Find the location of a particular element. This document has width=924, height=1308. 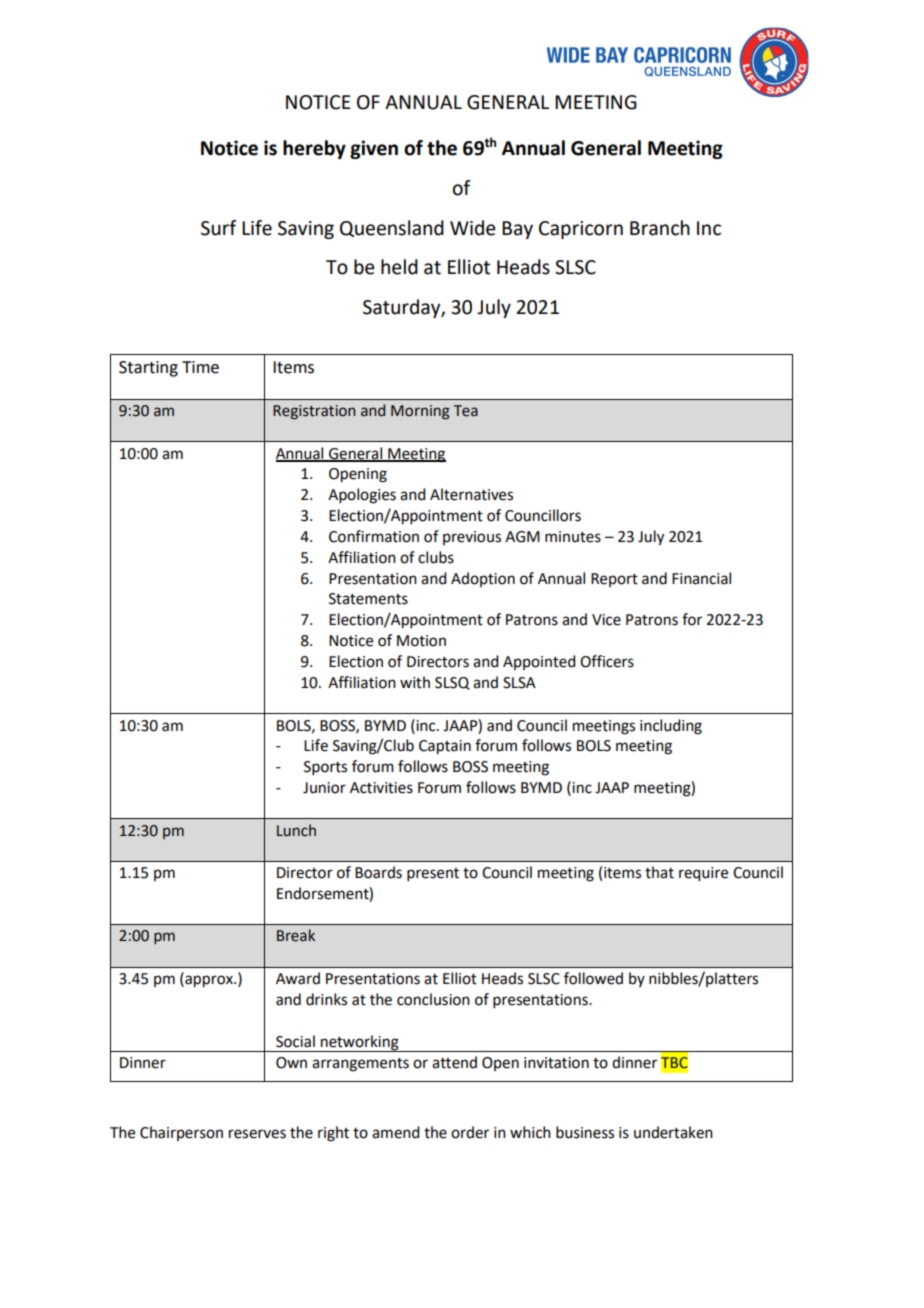

Chairperson is located at coordinates (181, 1133).
